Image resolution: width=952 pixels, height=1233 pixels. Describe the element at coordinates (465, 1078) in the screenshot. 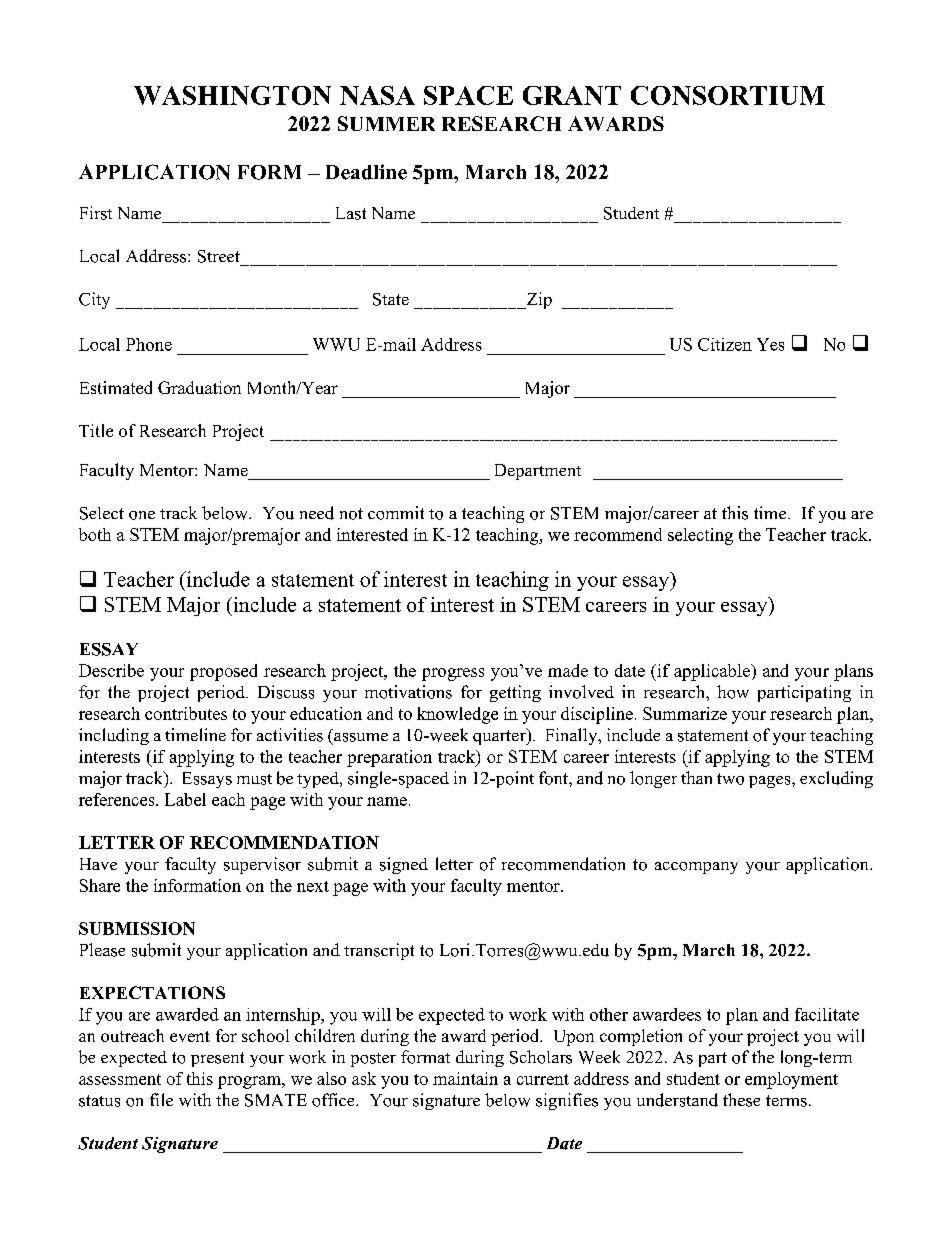

I see `maintain` at that location.
